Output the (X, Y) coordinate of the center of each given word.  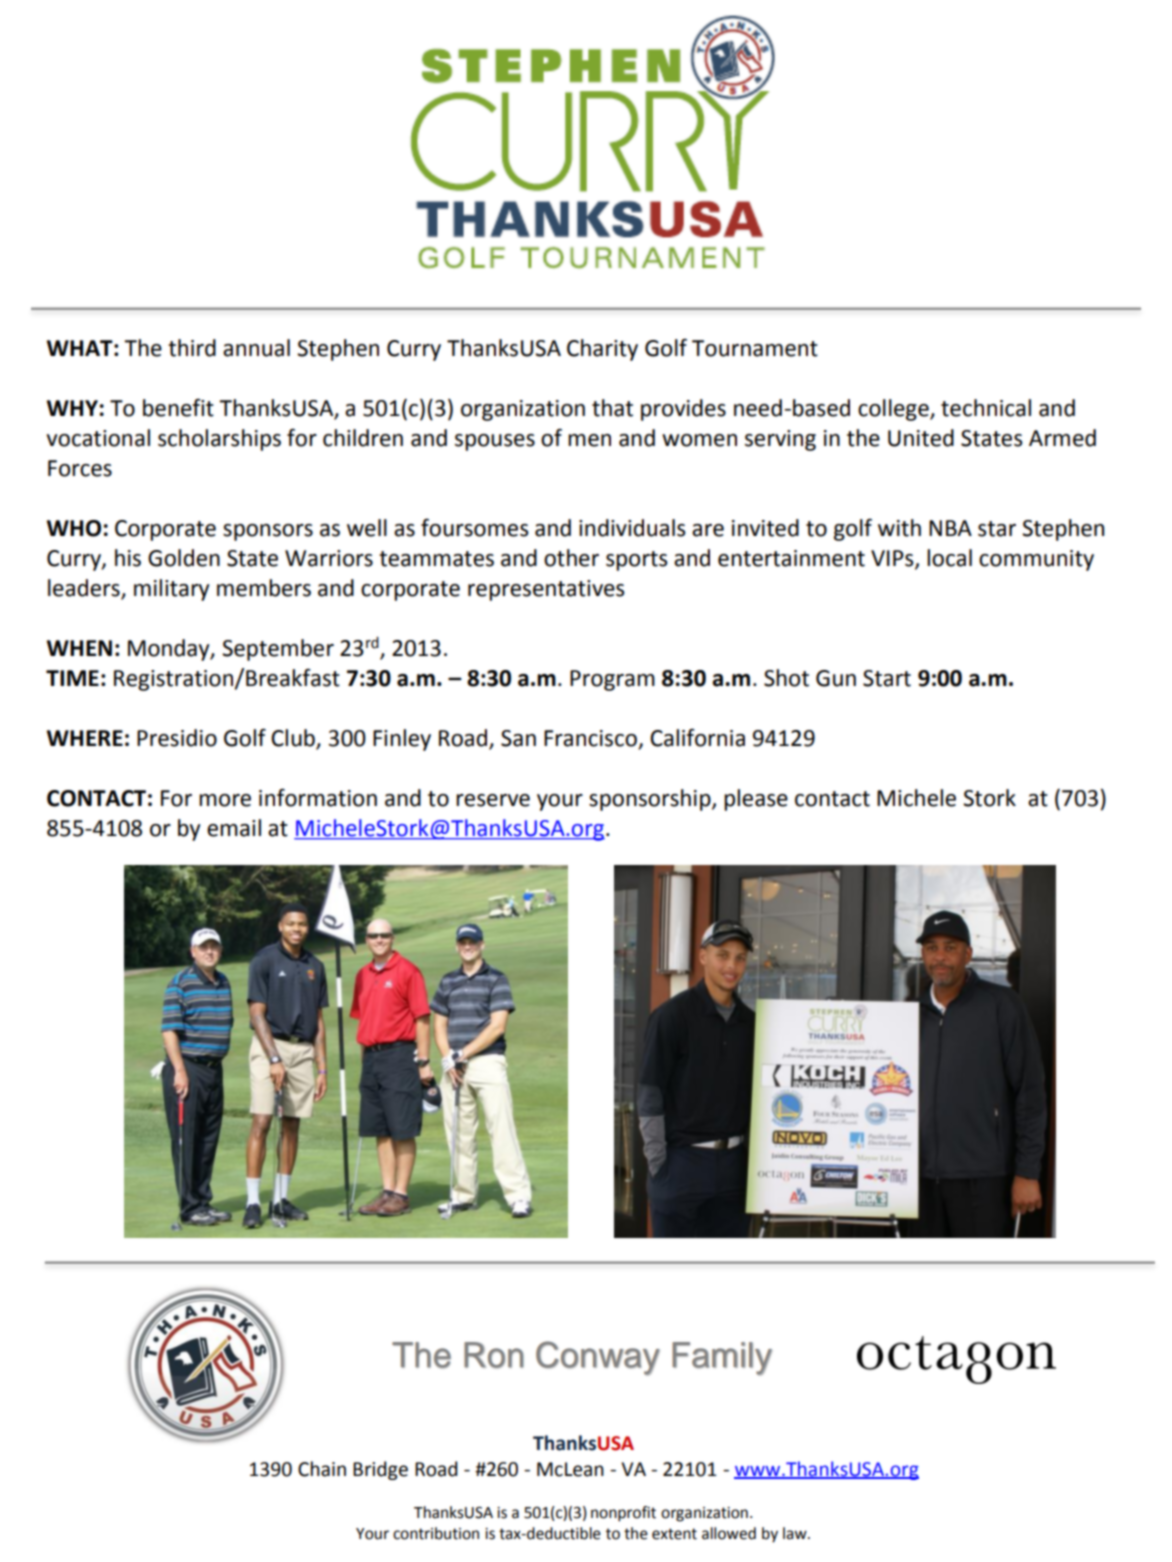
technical (986, 408)
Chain (322, 1469)
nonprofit (623, 1514)
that (612, 408)
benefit (178, 408)
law (796, 1533)
